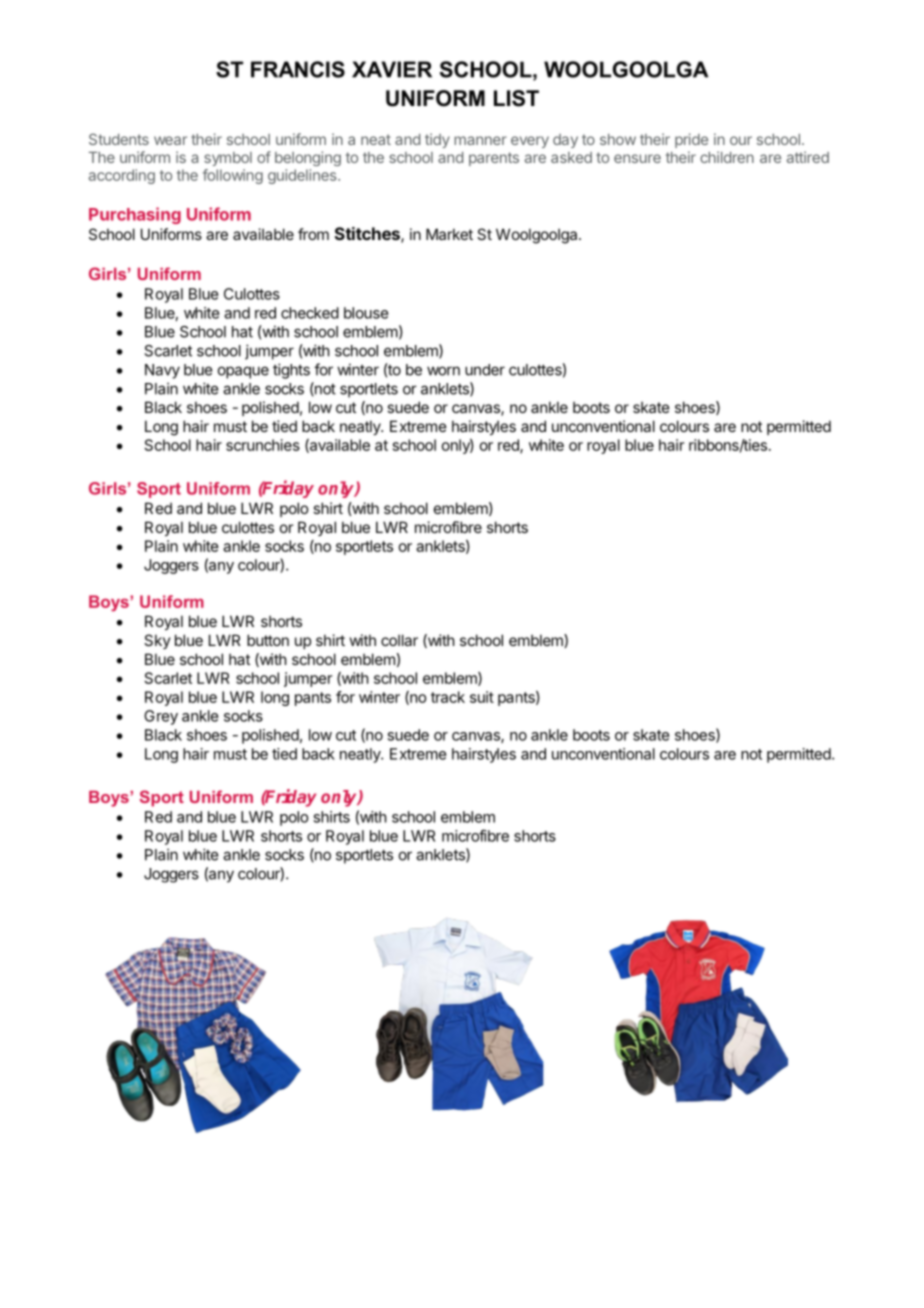  What do you see at coordinates (162, 371) in the screenshot?
I see `Navy` at bounding box center [162, 371].
